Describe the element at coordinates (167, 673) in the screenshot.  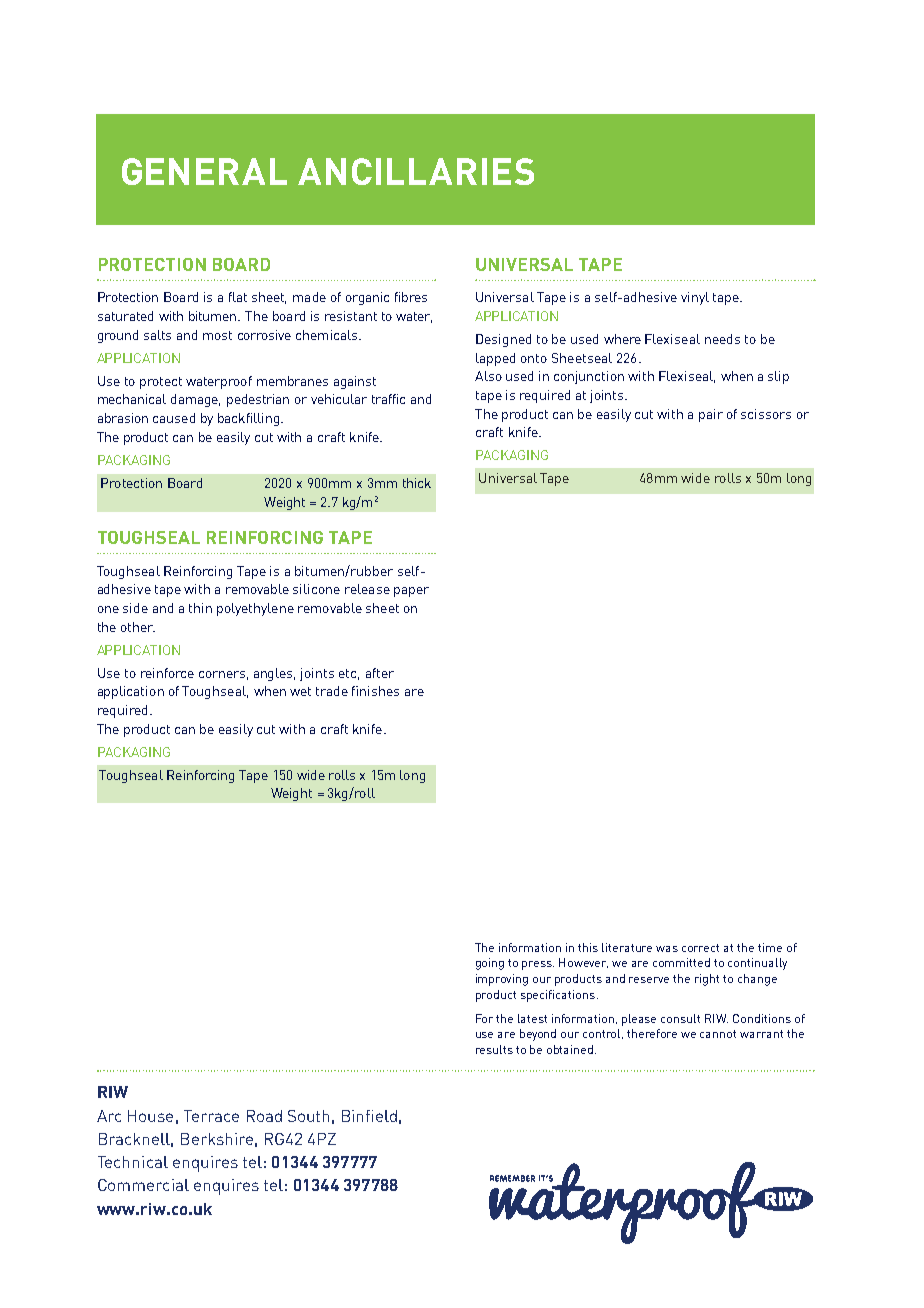
I see `reinforce` at that location.
